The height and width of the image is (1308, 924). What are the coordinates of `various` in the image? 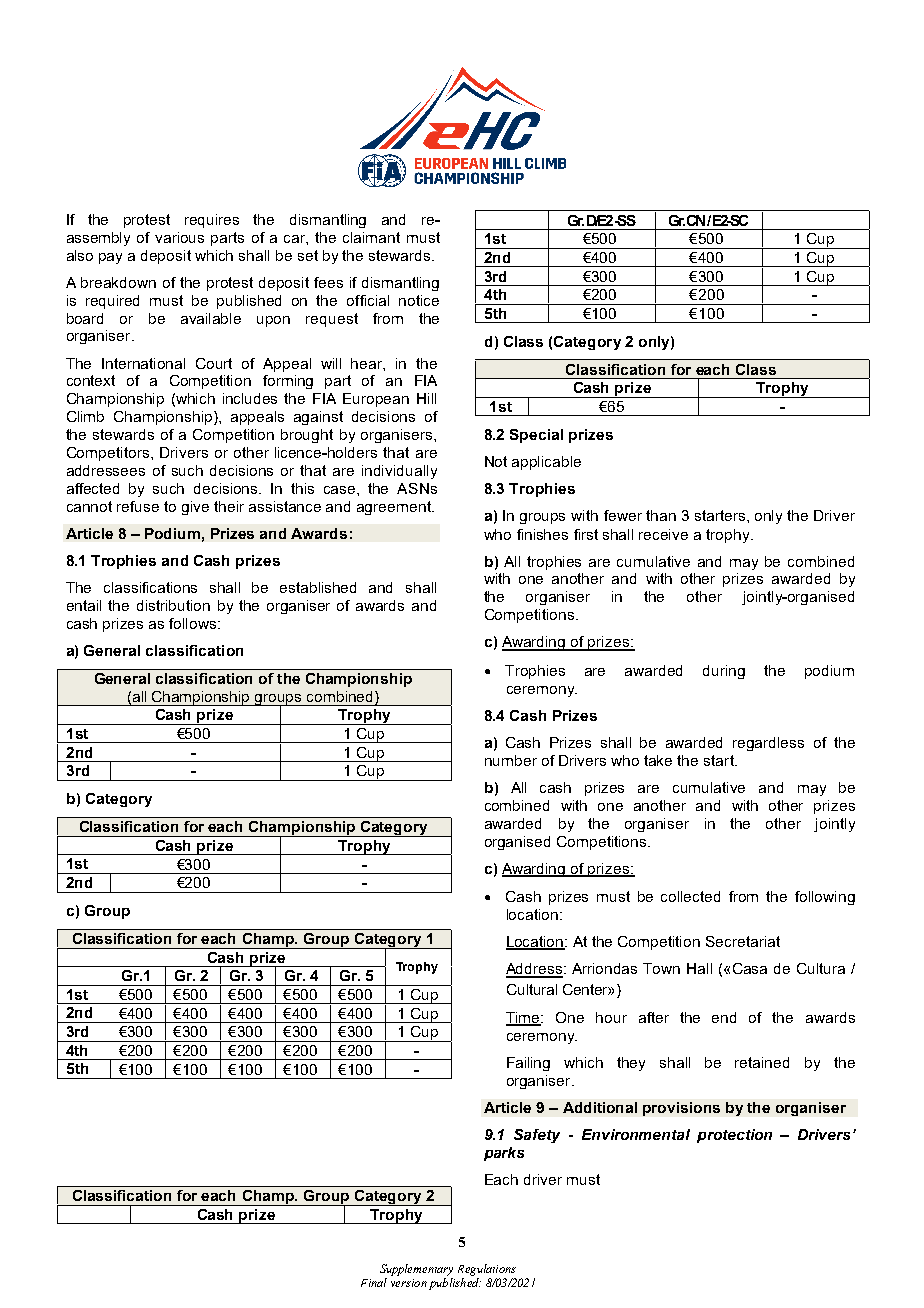 It's located at (179, 237).
